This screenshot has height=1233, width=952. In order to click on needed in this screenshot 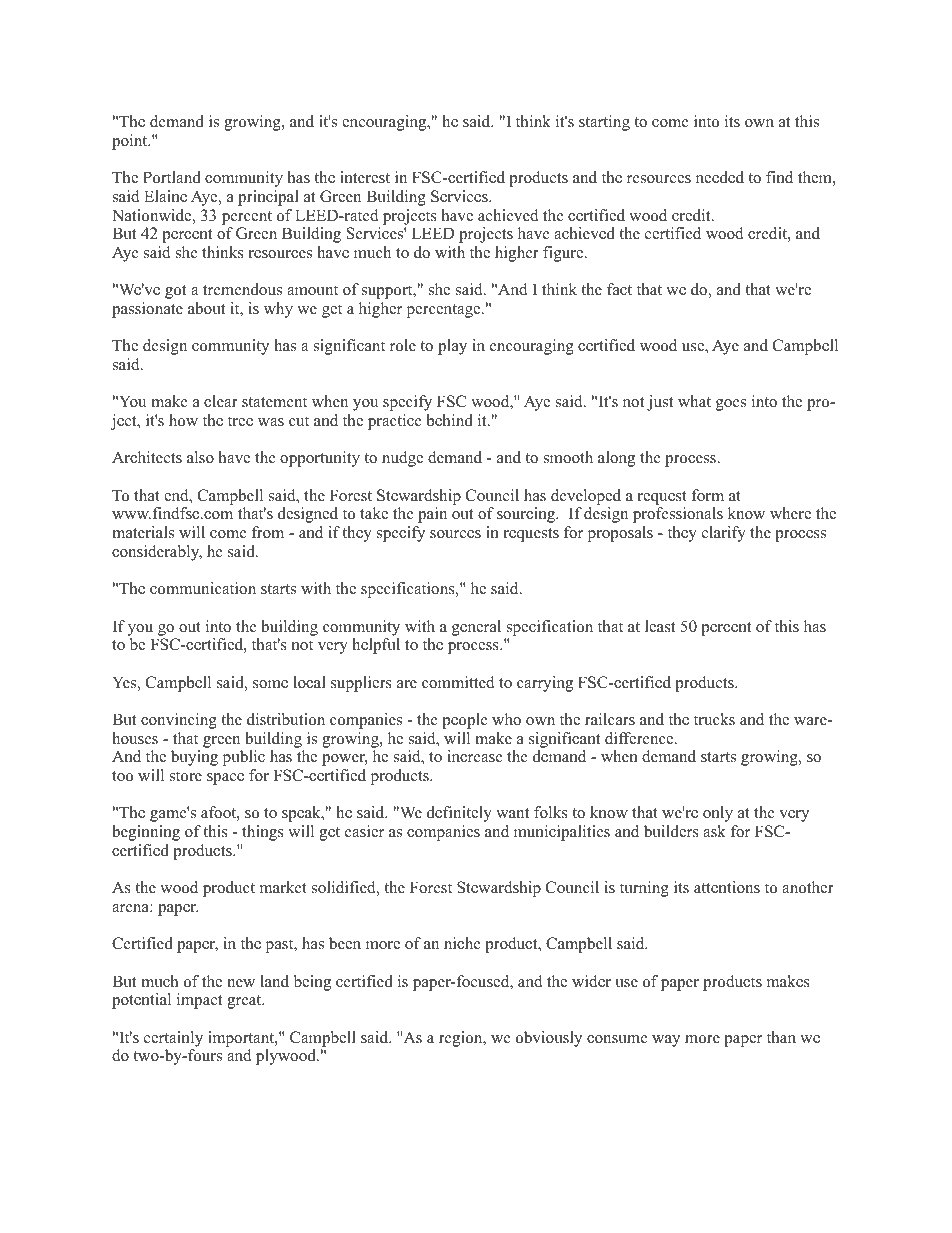, I will do `click(720, 177)`.
